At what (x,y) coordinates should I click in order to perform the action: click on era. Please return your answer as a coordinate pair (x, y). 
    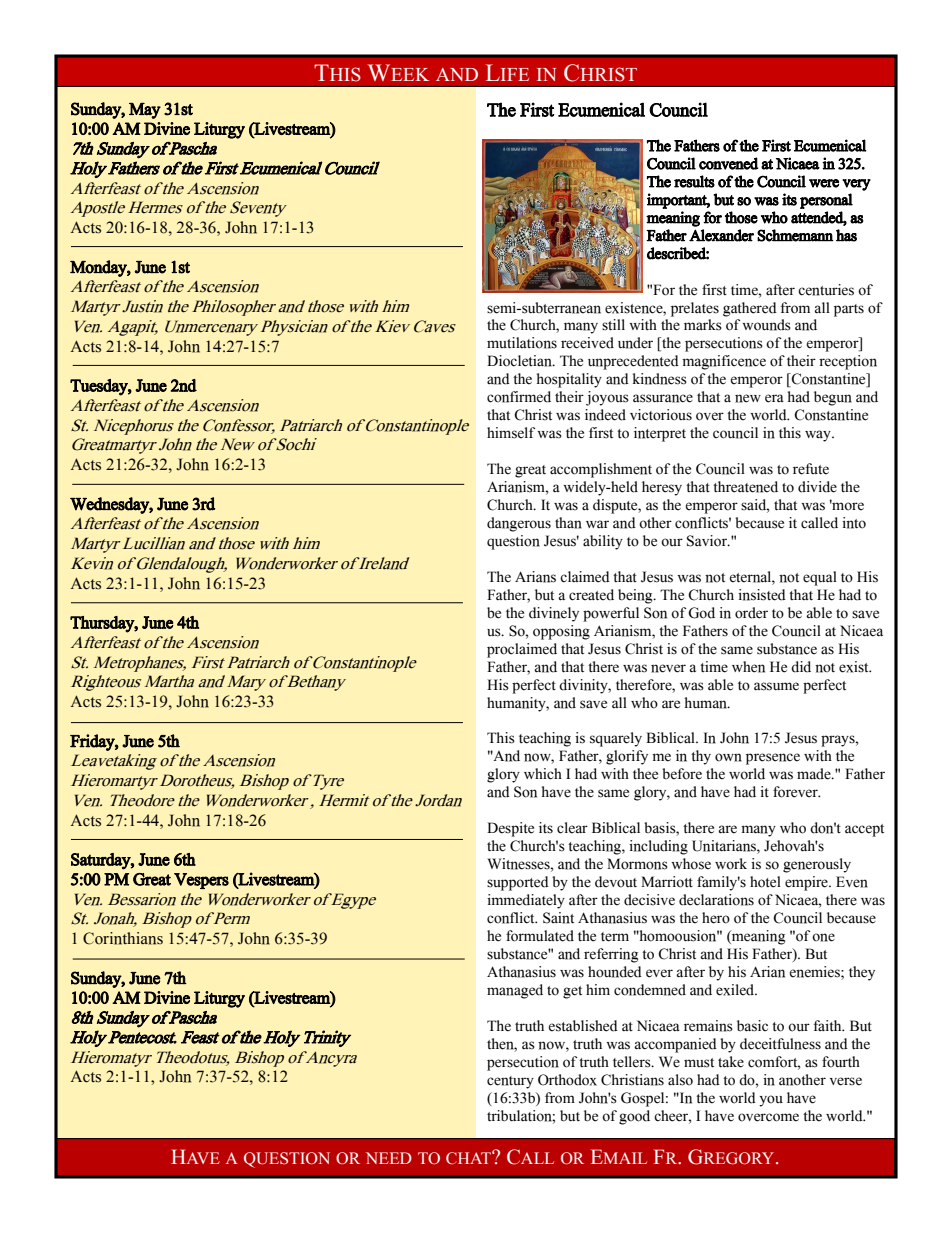
    Looking at the image, I should click on (774, 398).
